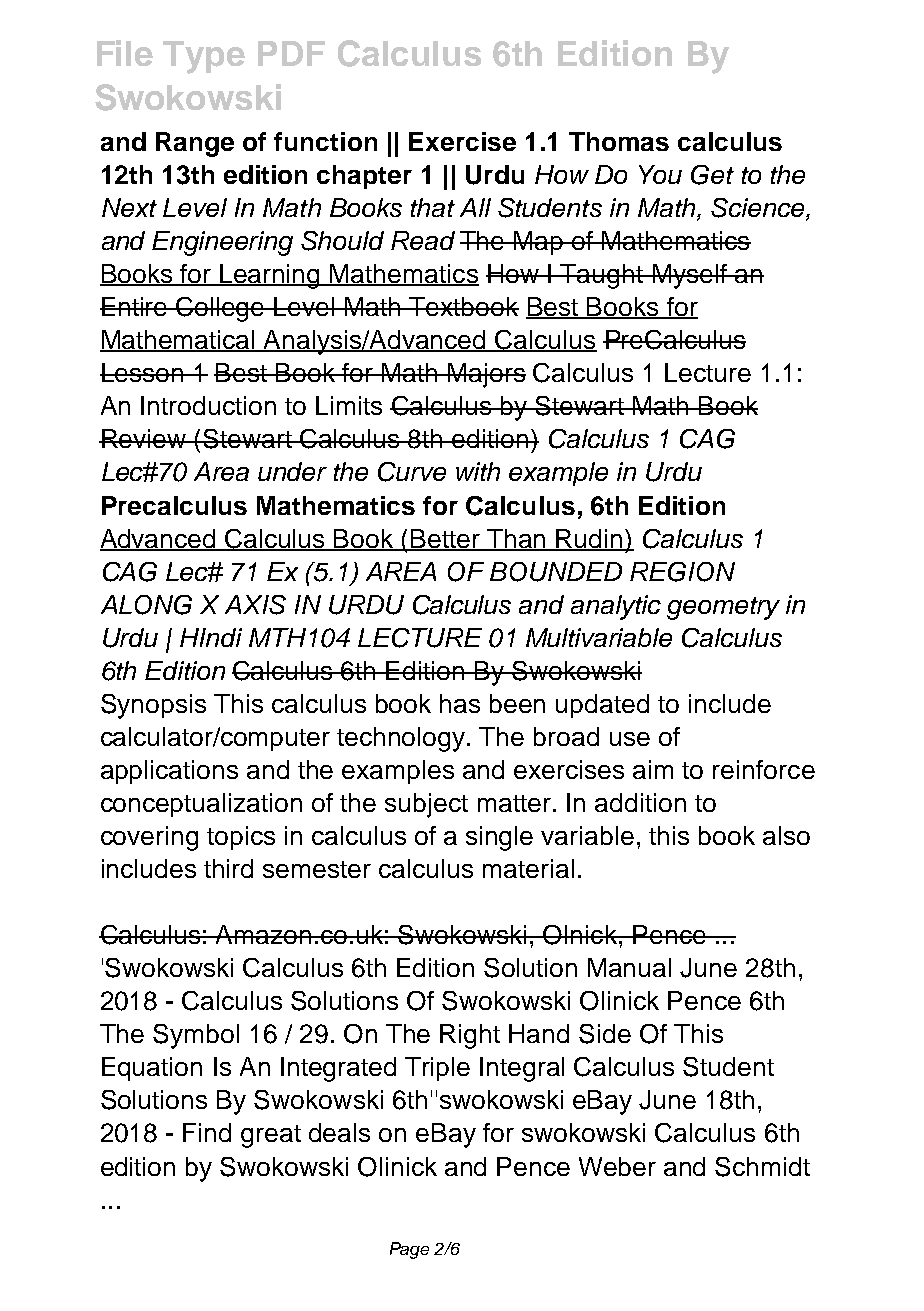 The height and width of the document is (1311, 924). What do you see at coordinates (204, 57) in the document?
I see `Type` at bounding box center [204, 57].
